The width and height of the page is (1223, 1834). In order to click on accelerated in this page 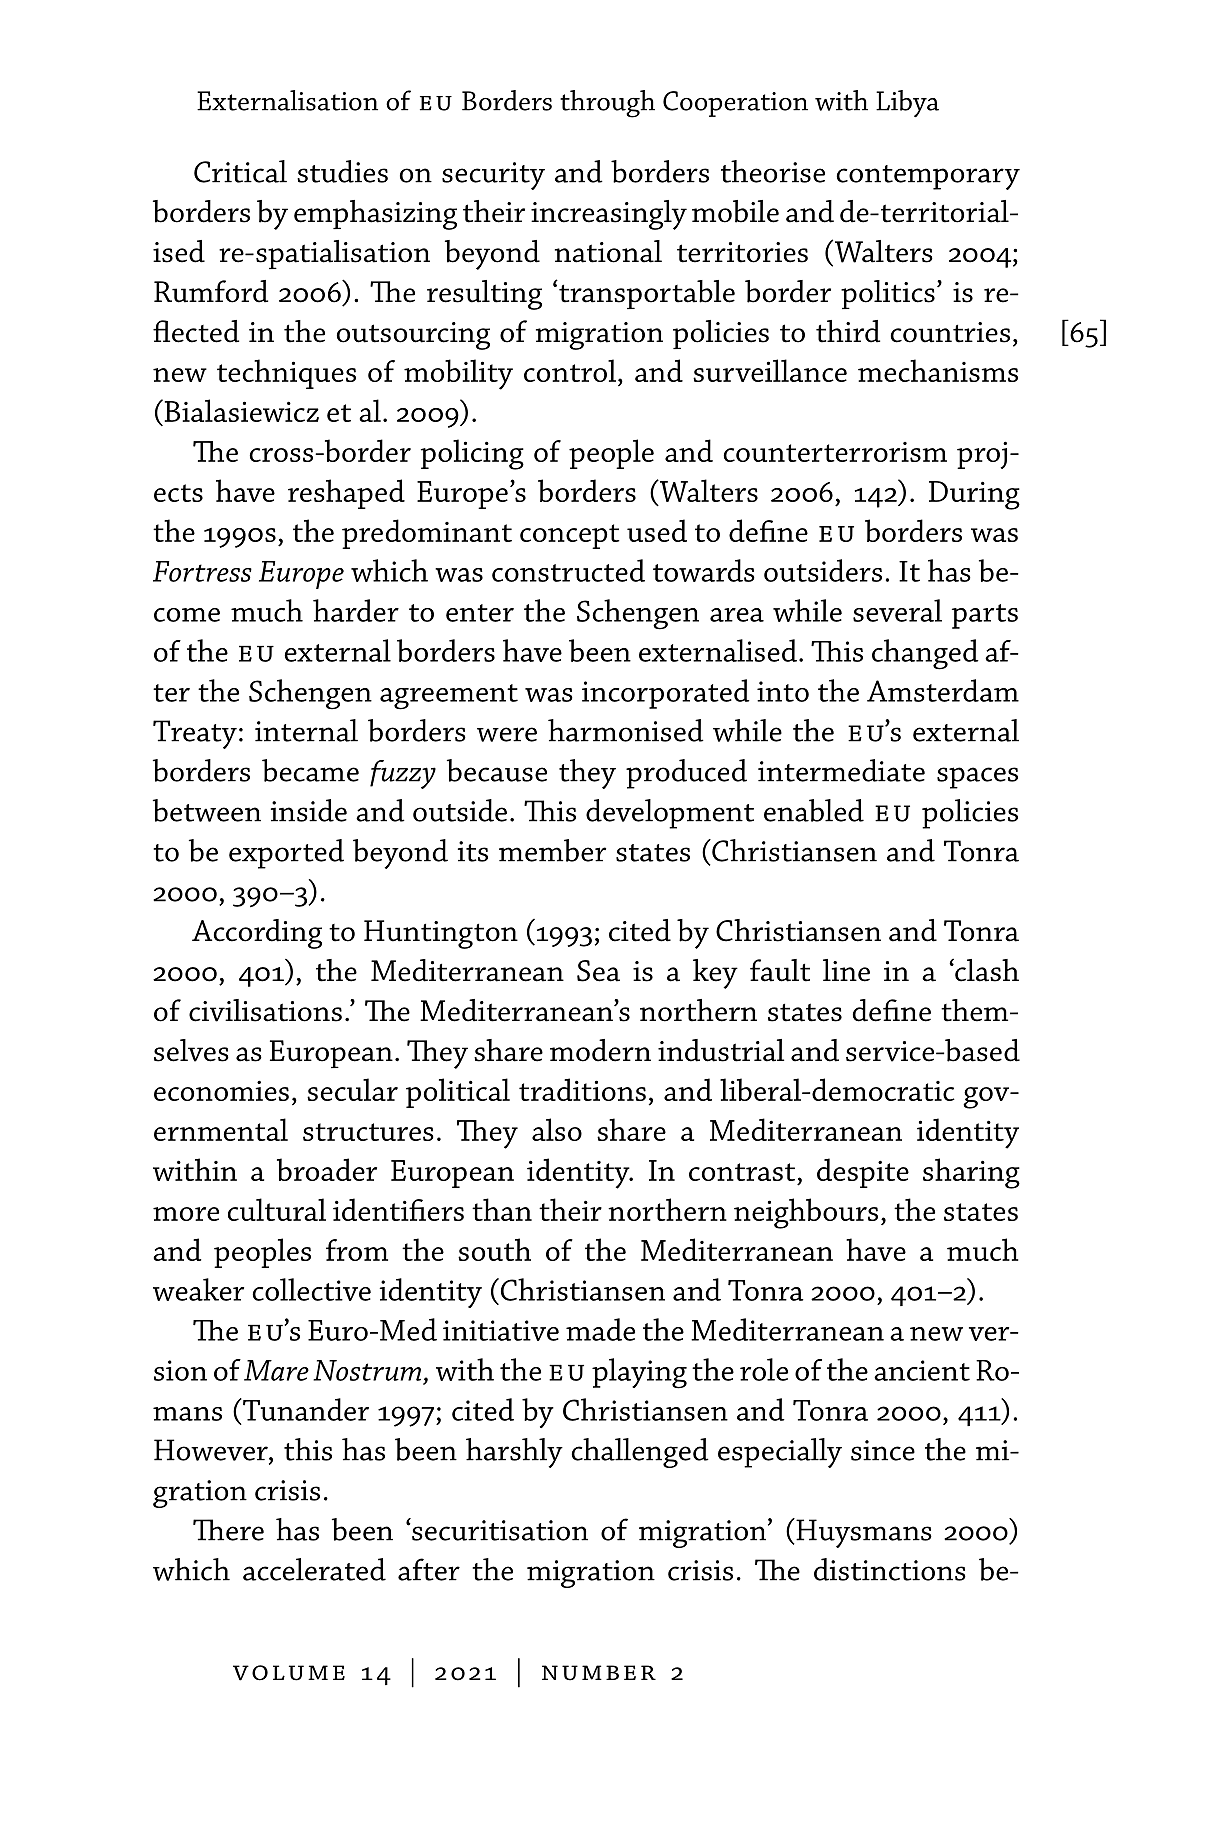, I will do `click(314, 1569)`.
